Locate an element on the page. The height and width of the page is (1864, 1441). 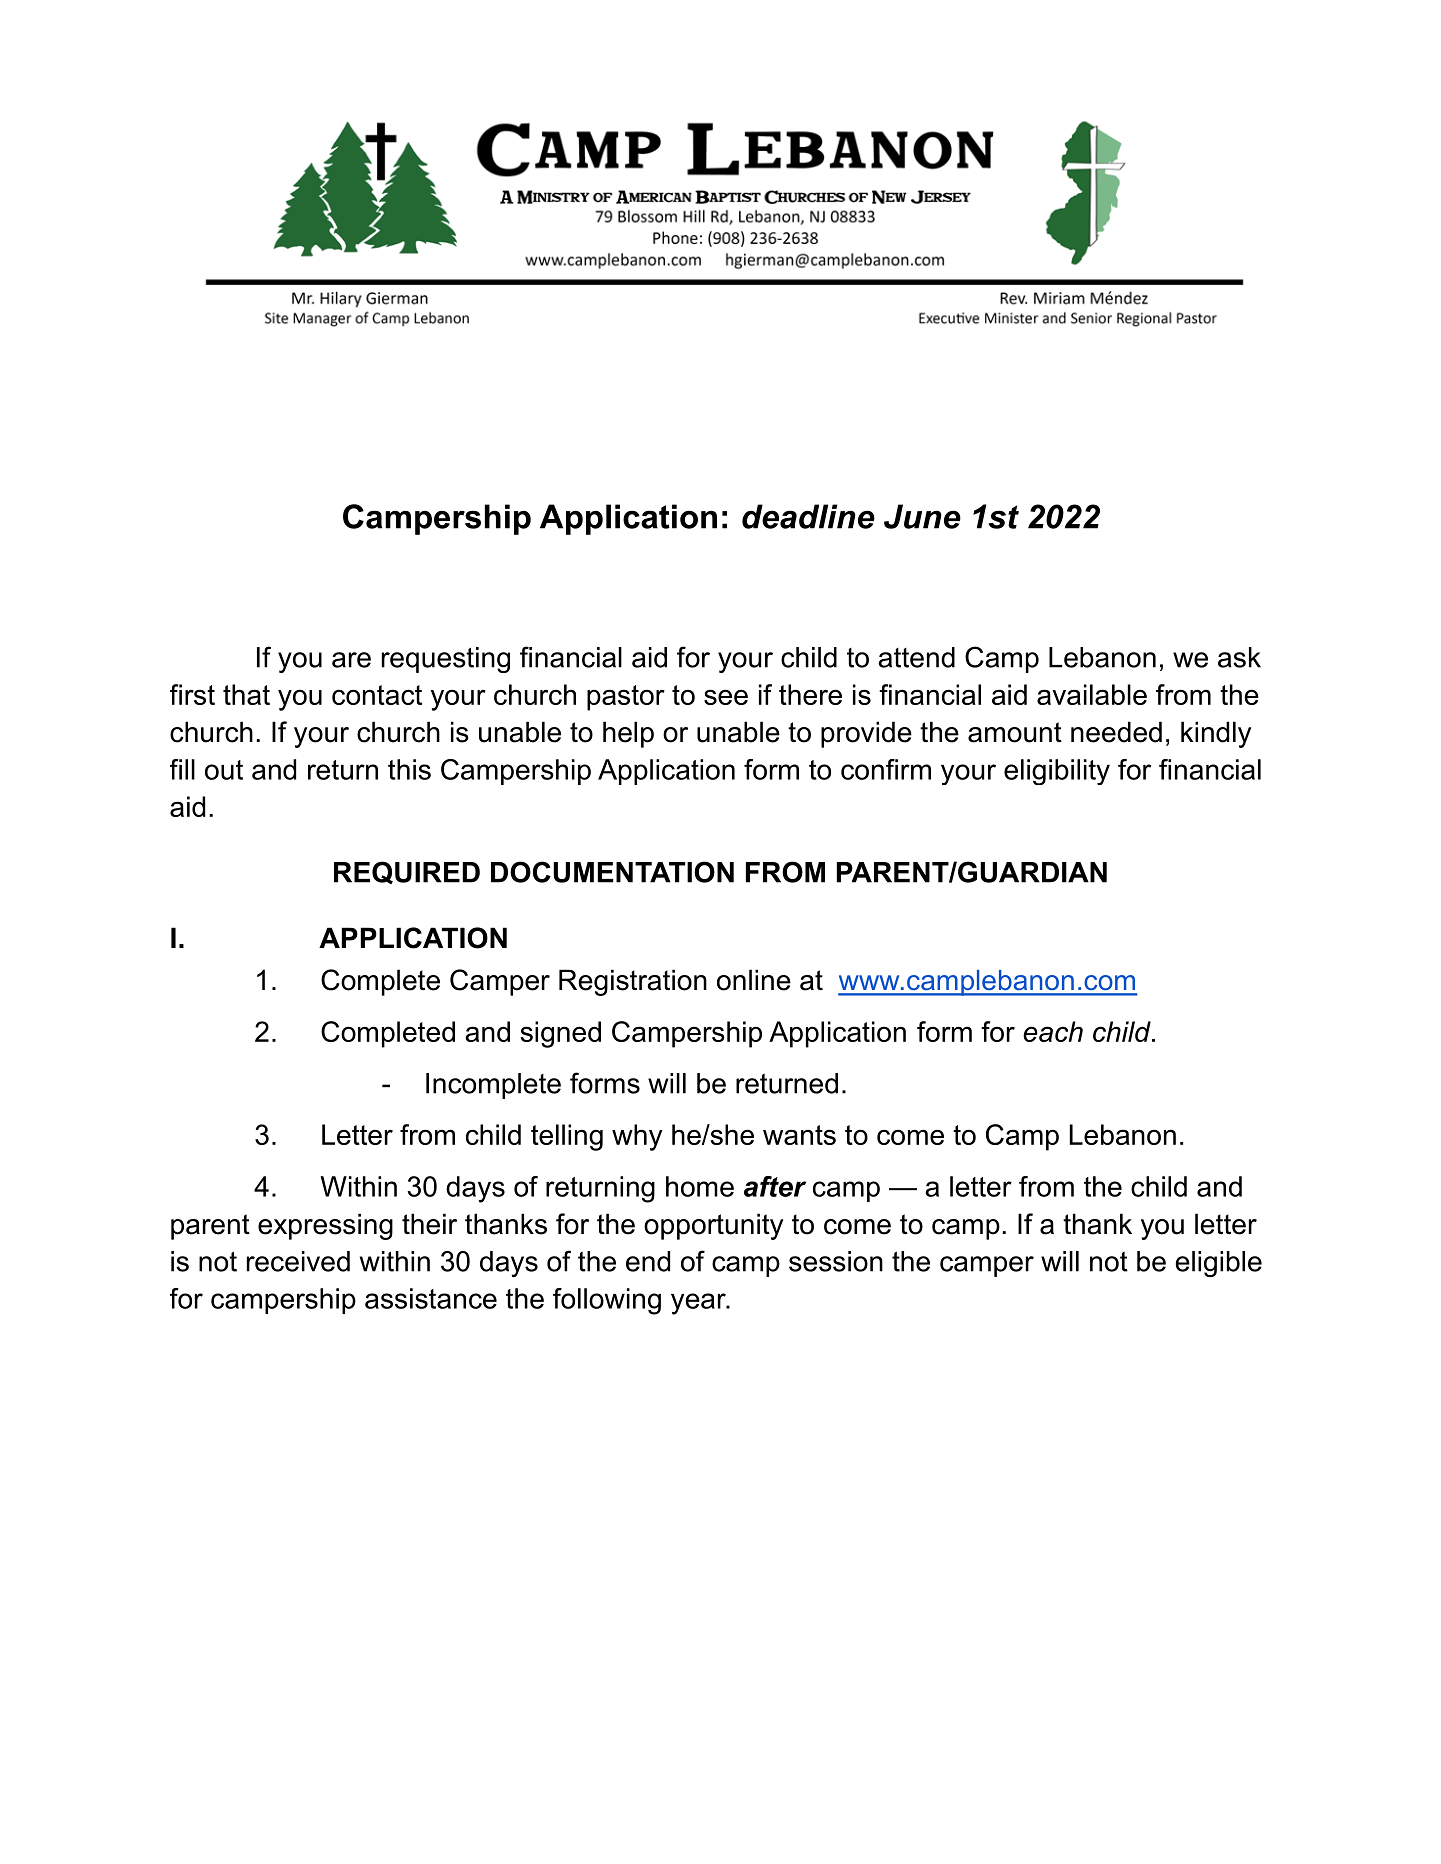
received is located at coordinates (298, 1261).
